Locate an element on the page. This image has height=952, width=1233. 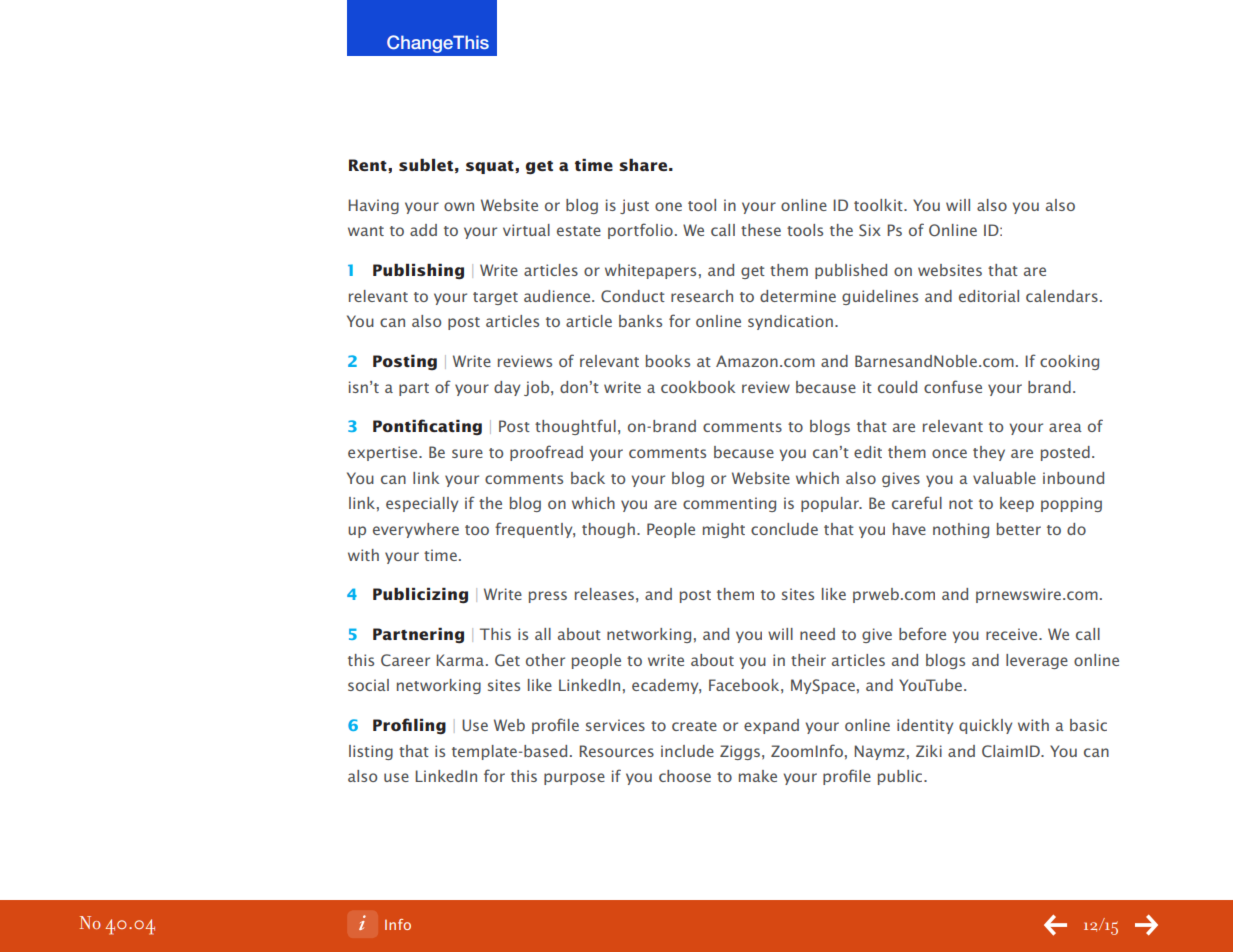
quickly is located at coordinates (985, 726).
